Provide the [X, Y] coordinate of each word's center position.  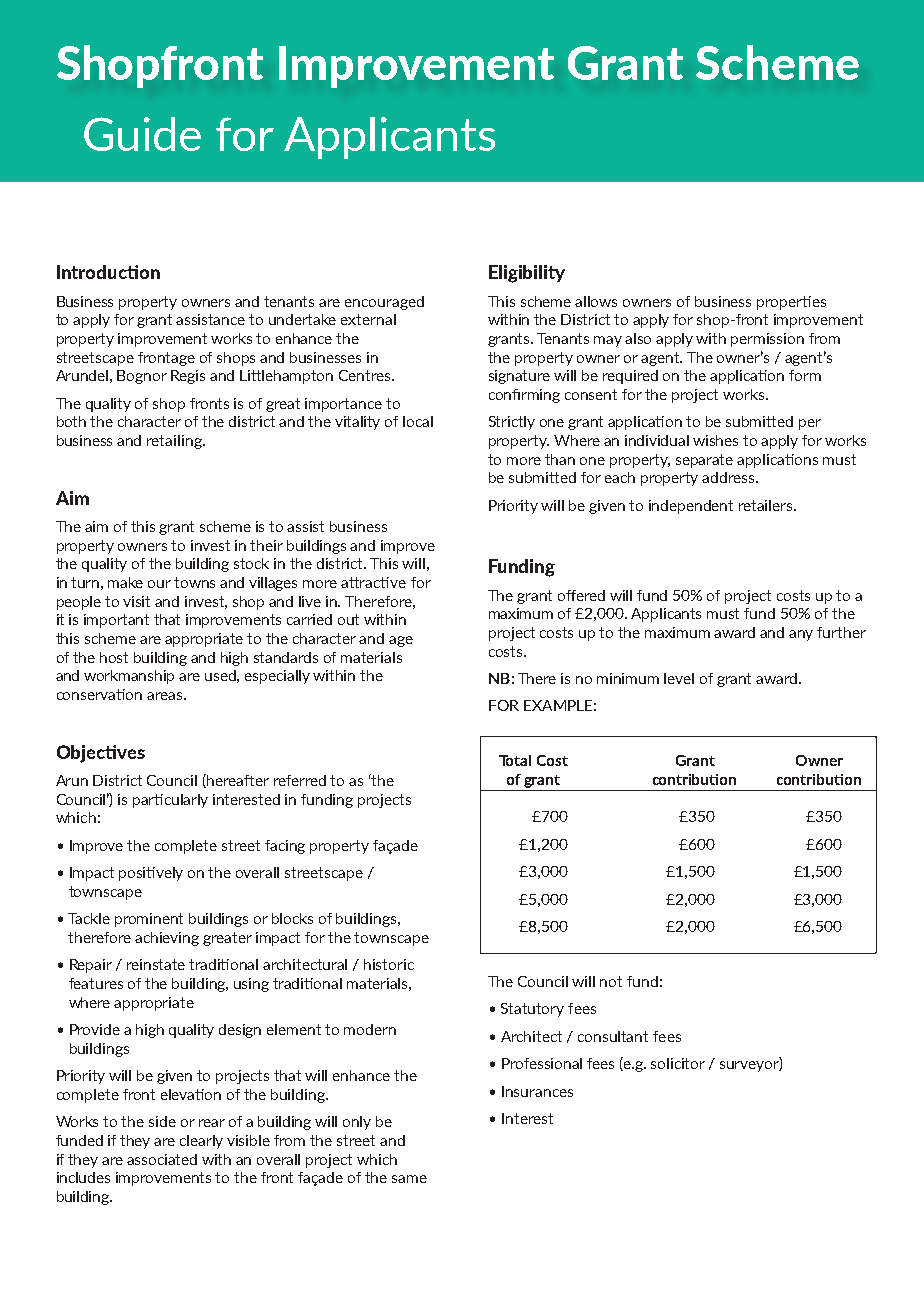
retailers [767, 505]
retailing [175, 442]
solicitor [678, 1063]
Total [515, 760]
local [418, 421]
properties [791, 303]
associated [162, 1159]
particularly [170, 801]
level [679, 678]
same [409, 1179]
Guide [142, 134]
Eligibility [527, 274]
